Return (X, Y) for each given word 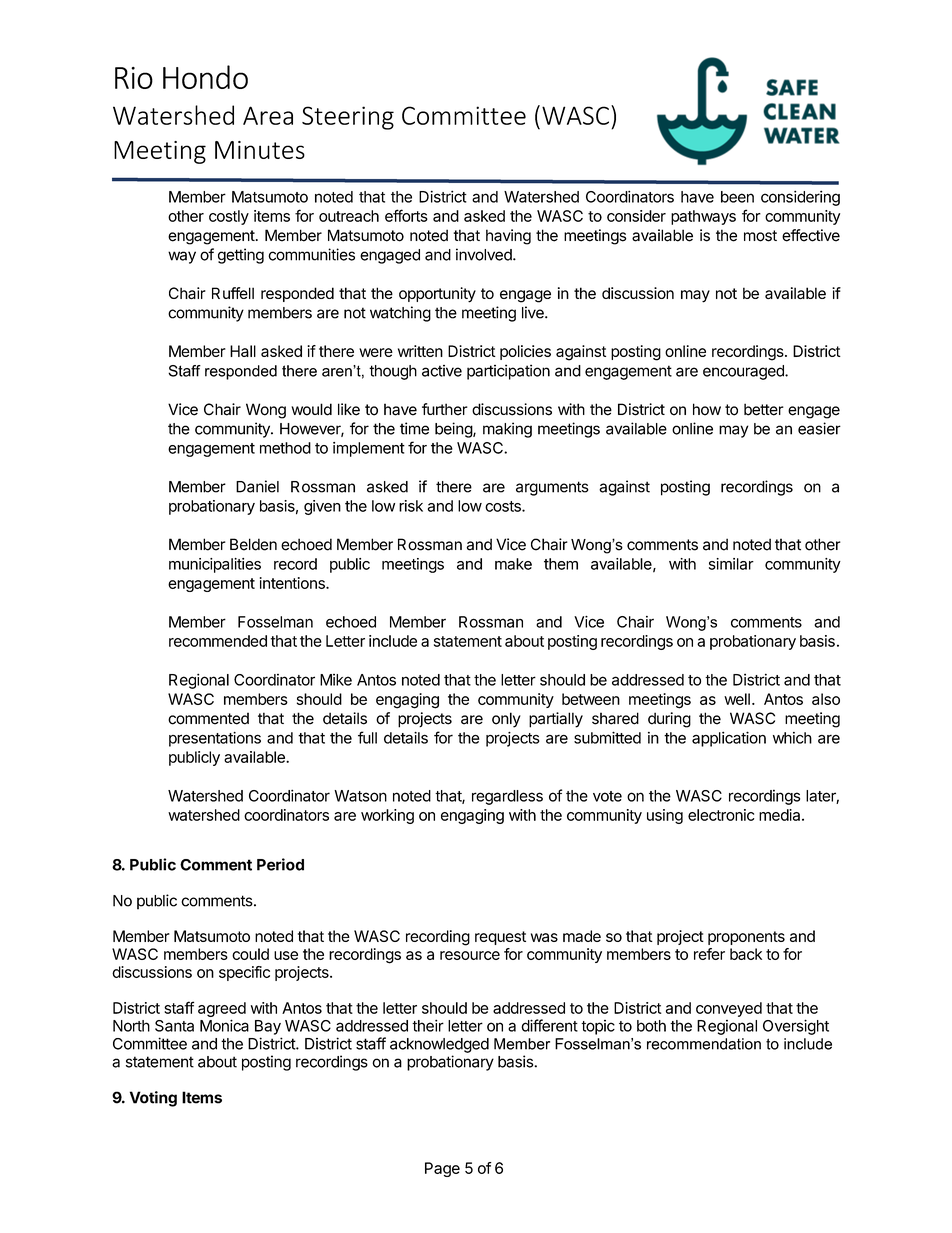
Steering (348, 118)
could (250, 954)
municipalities (215, 565)
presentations (215, 739)
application (729, 739)
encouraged (744, 372)
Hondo (205, 77)
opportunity (437, 295)
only (506, 720)
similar (731, 564)
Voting (153, 1099)
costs (504, 506)
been (737, 197)
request (500, 938)
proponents (746, 938)
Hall (243, 351)
